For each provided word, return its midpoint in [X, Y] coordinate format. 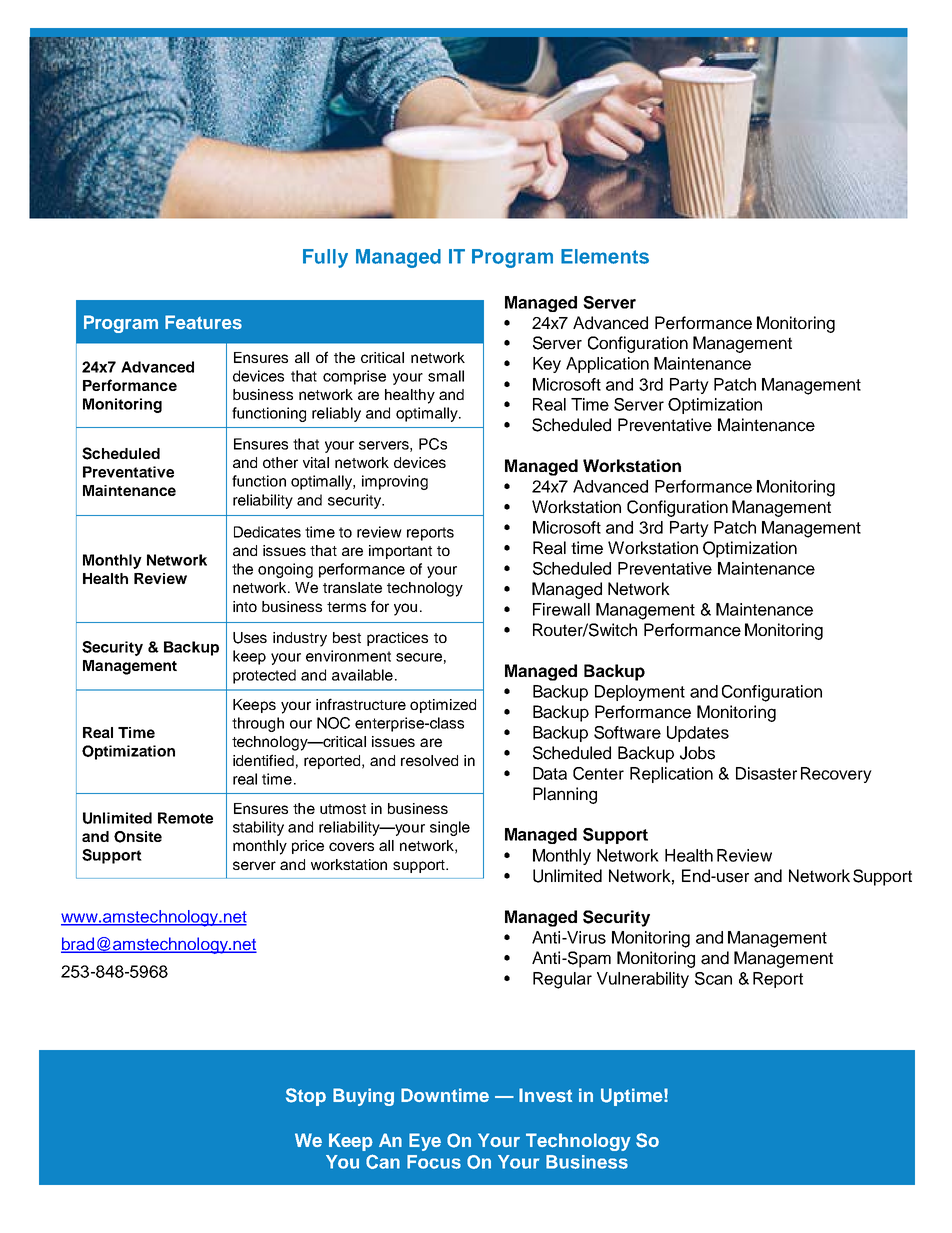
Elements [605, 256]
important [400, 552]
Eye [425, 1142]
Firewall [561, 609]
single [450, 828]
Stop [306, 1097]
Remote [185, 818]
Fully [325, 258]
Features [203, 322]
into [245, 606]
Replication [671, 775]
